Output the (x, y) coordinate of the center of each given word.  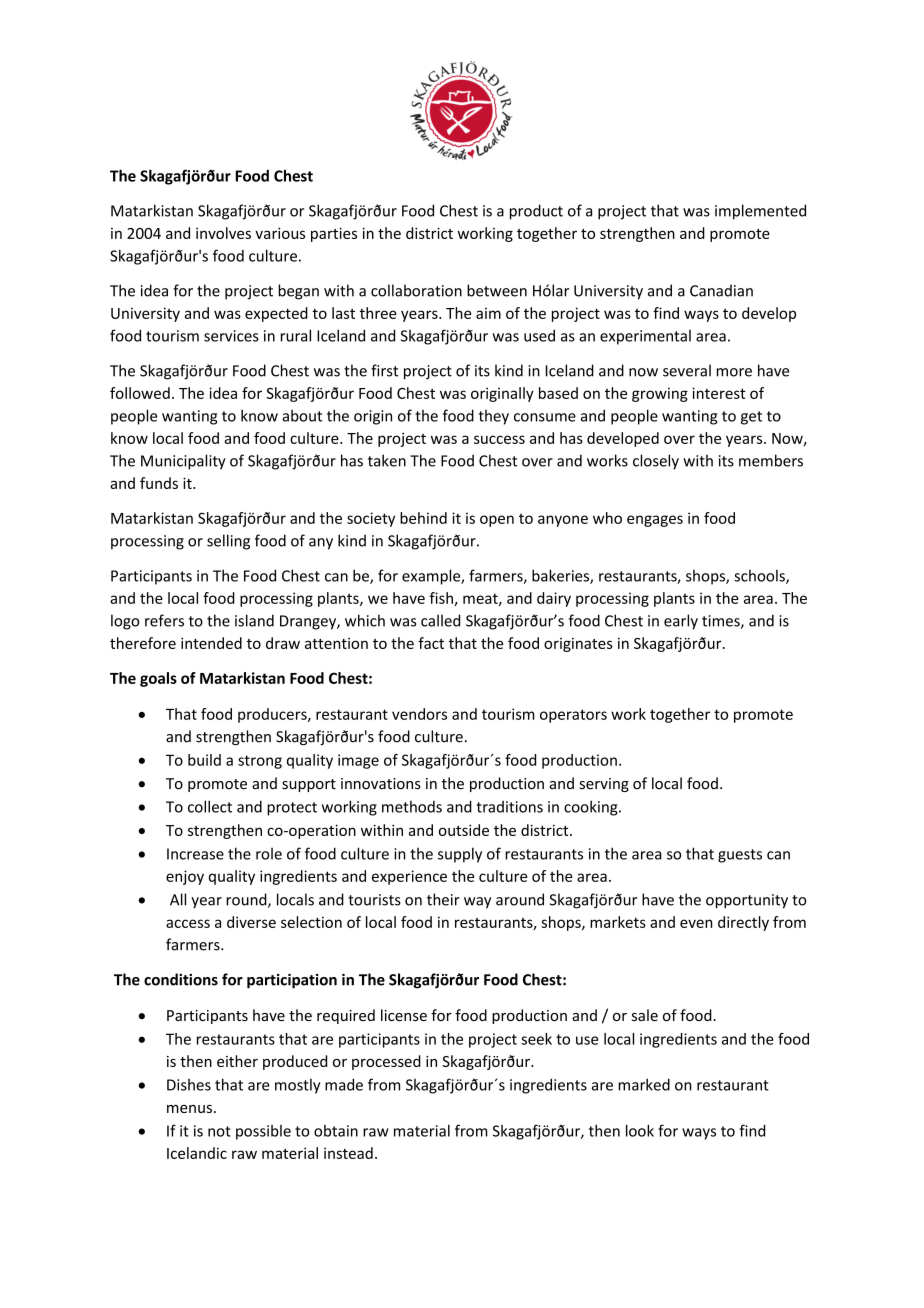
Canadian (721, 290)
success (499, 439)
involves (223, 233)
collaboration (416, 290)
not (219, 1131)
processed (386, 1062)
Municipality (183, 462)
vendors (419, 714)
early (681, 622)
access (188, 923)
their (443, 899)
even (696, 923)
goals (158, 679)
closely (656, 462)
